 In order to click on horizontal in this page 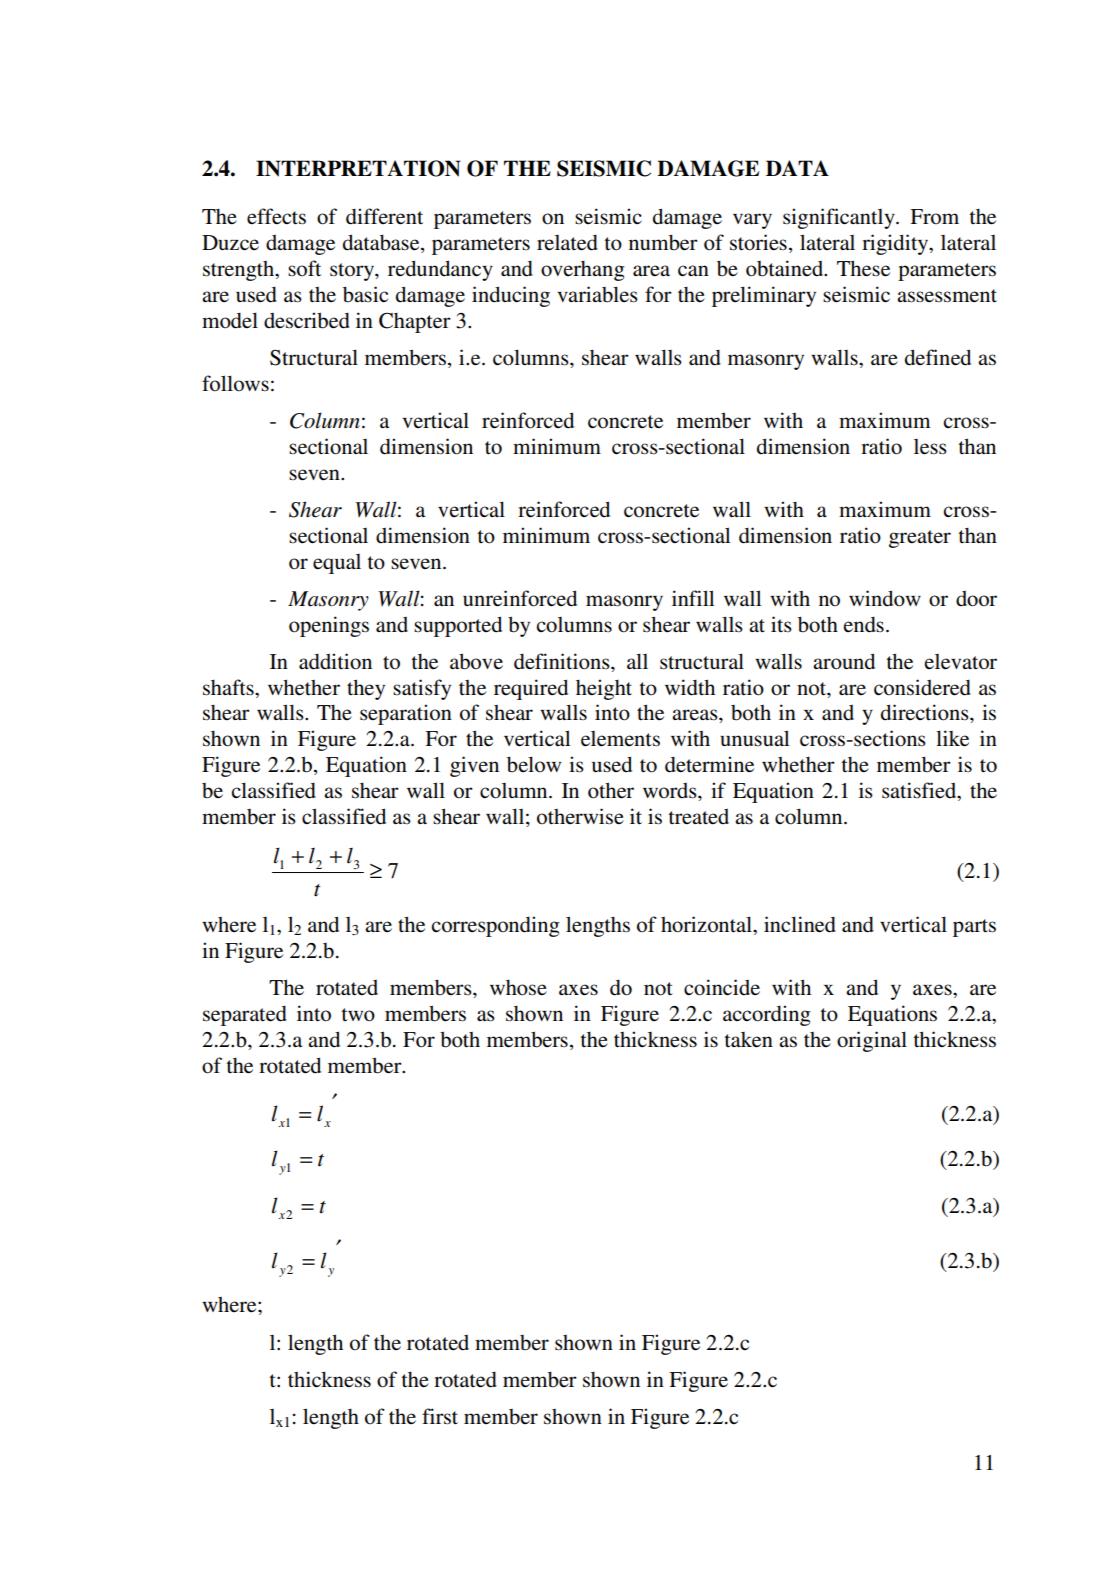, I will do `click(707, 924)`.
